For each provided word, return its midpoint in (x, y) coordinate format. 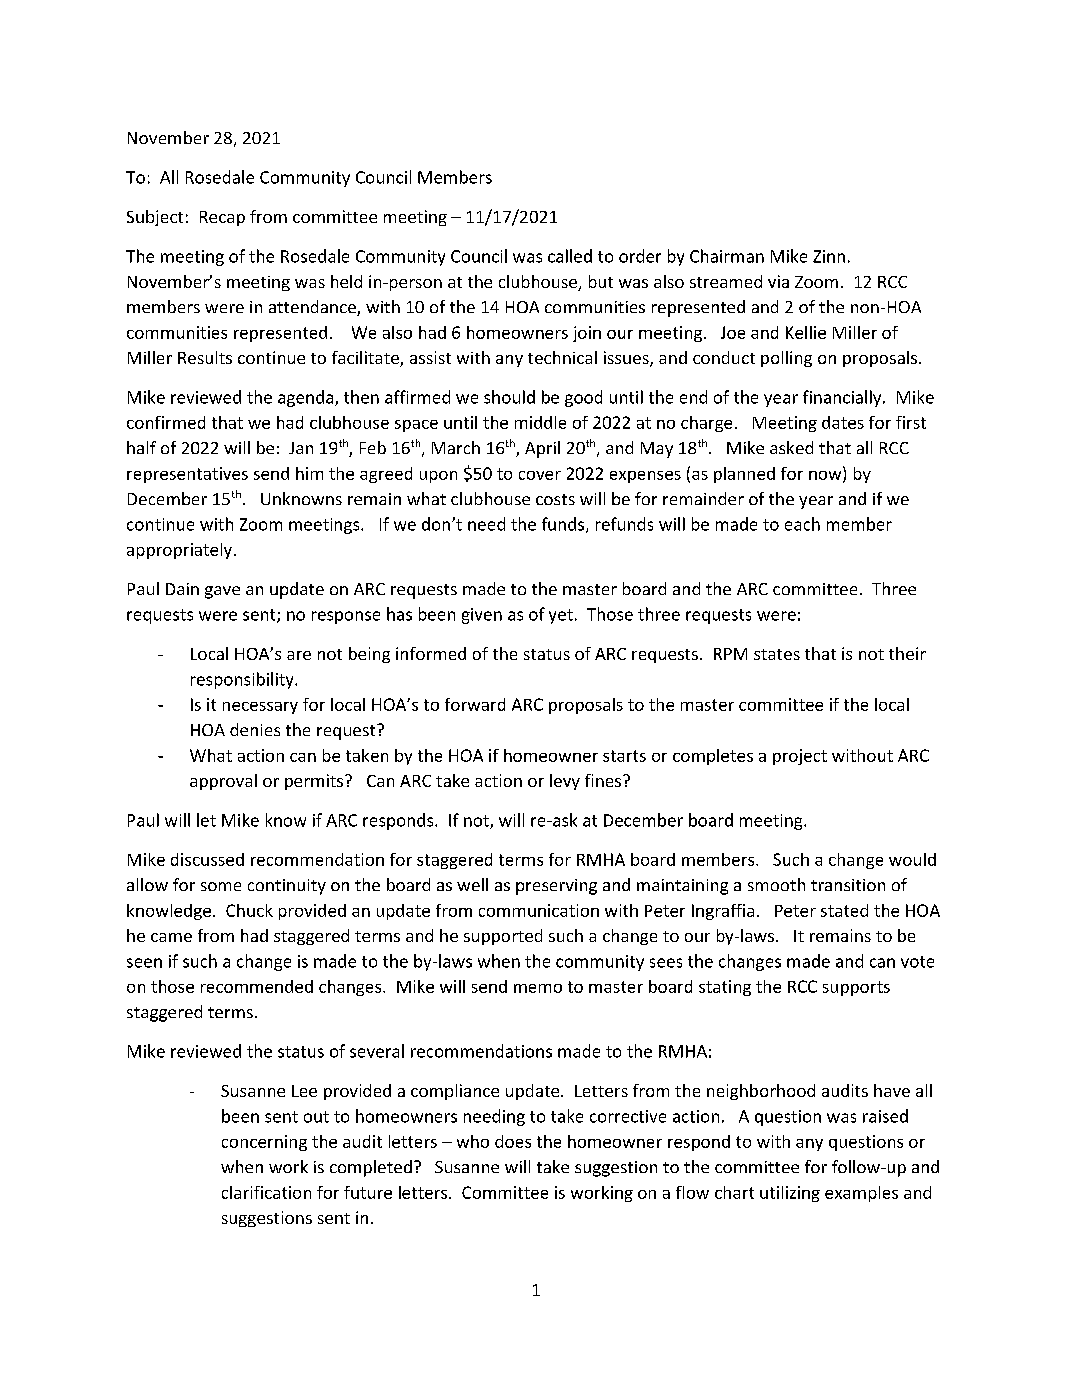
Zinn (829, 256)
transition (848, 885)
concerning (264, 1143)
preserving (556, 887)
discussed (207, 859)
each (802, 524)
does (513, 1141)
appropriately (179, 551)
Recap (222, 218)
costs (555, 499)
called (570, 256)
